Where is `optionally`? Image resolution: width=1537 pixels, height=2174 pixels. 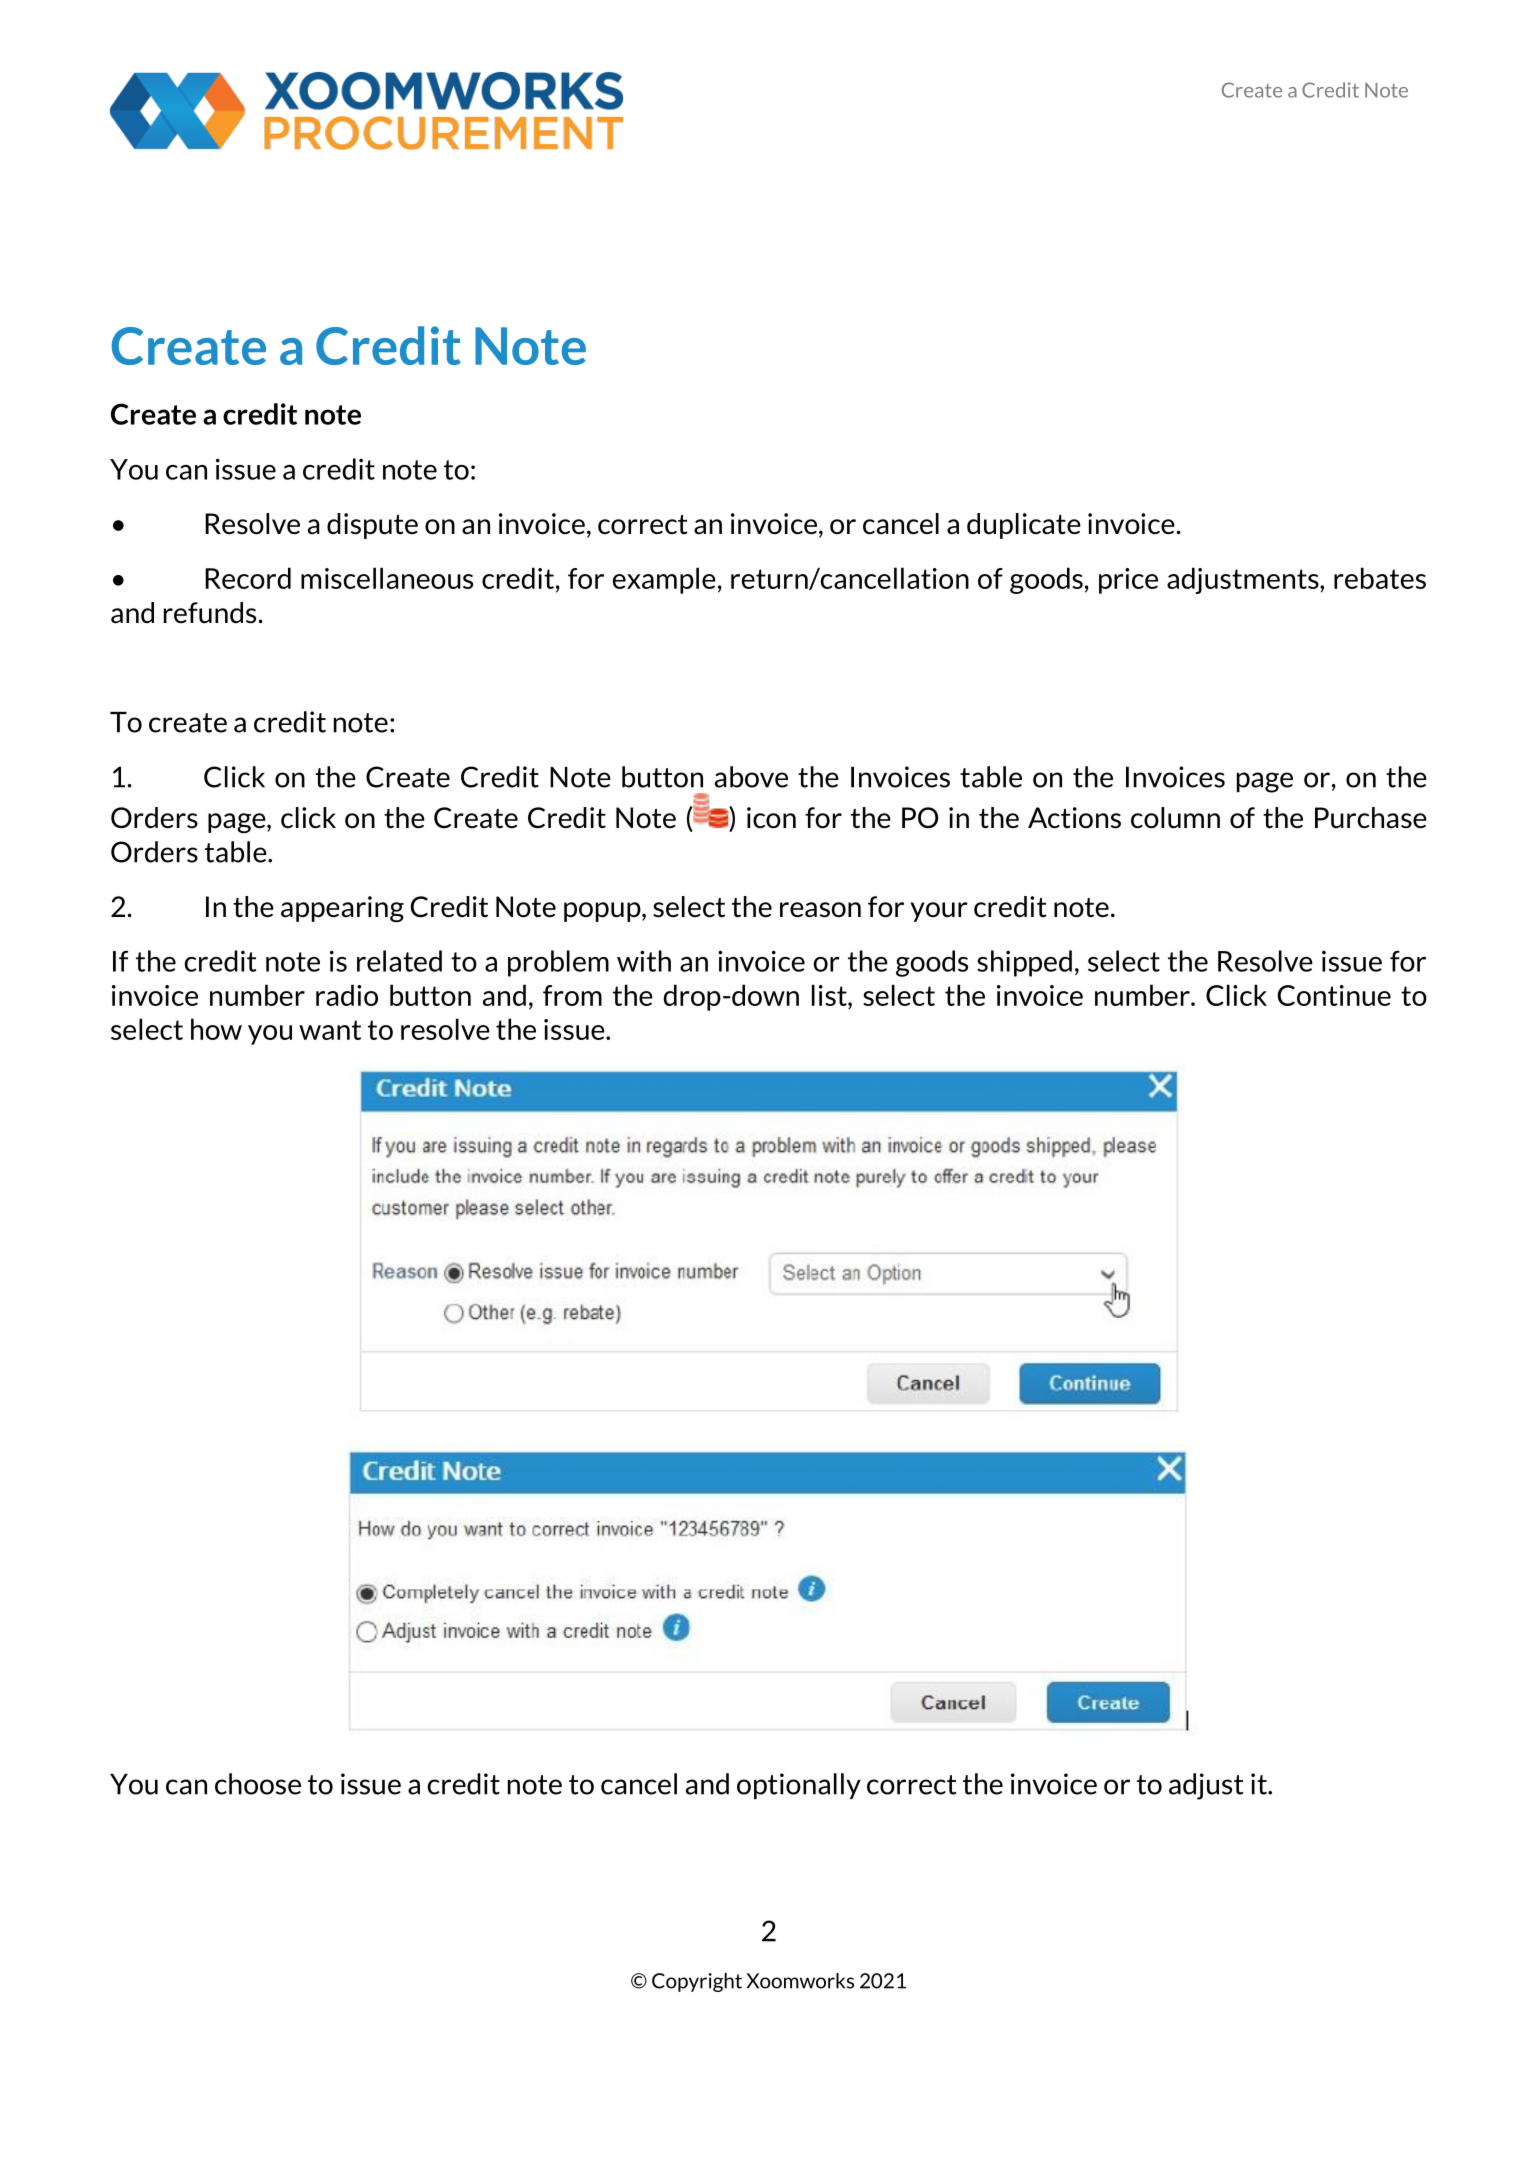 optionally is located at coordinates (799, 1786).
